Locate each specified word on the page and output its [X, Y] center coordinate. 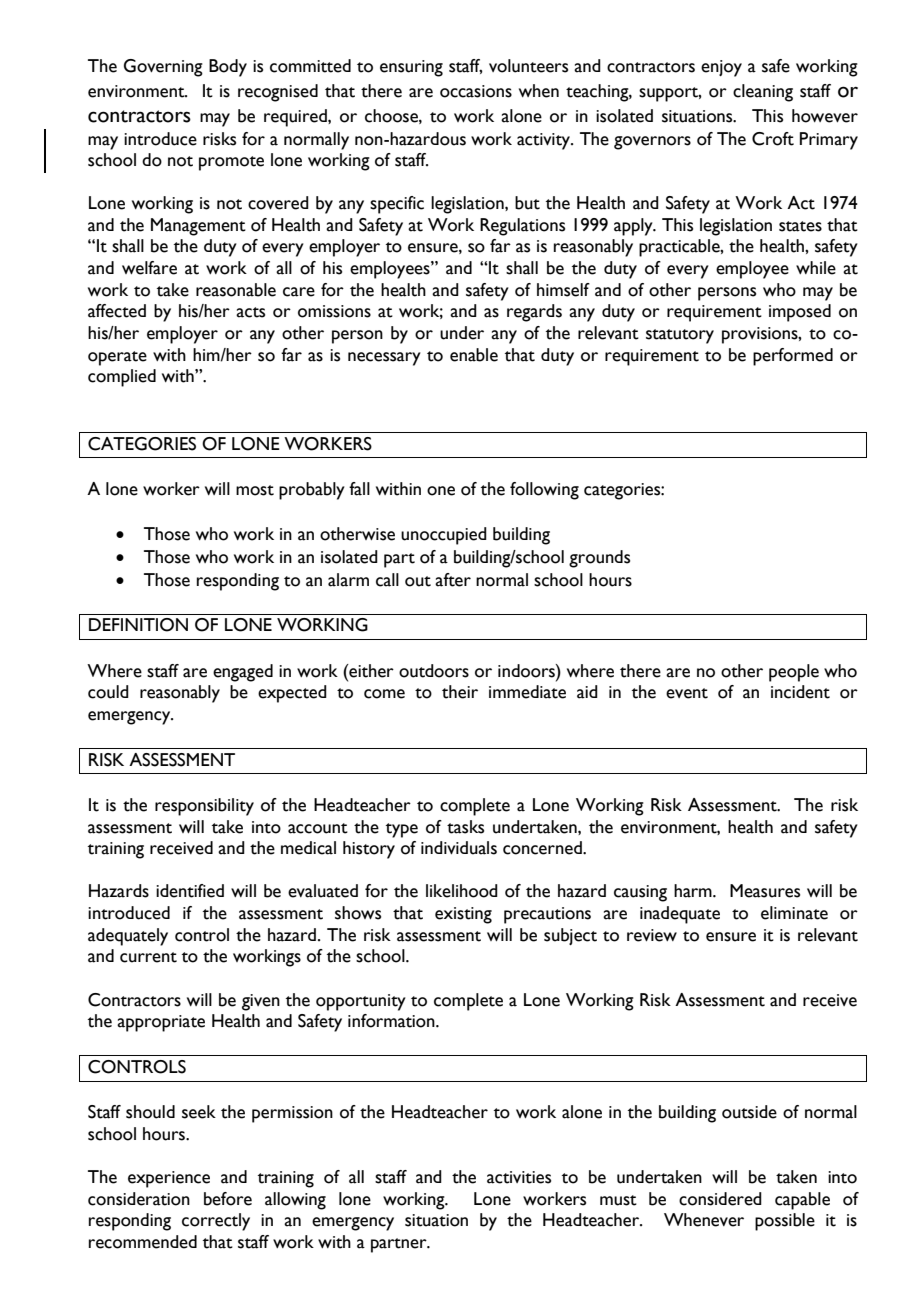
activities [519, 1177]
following [544, 491]
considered [720, 1199]
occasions [476, 91]
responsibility [204, 807]
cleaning [763, 93]
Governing [163, 68]
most [255, 490]
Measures [765, 891]
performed [793, 357]
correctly [216, 1222]
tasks [465, 827]
